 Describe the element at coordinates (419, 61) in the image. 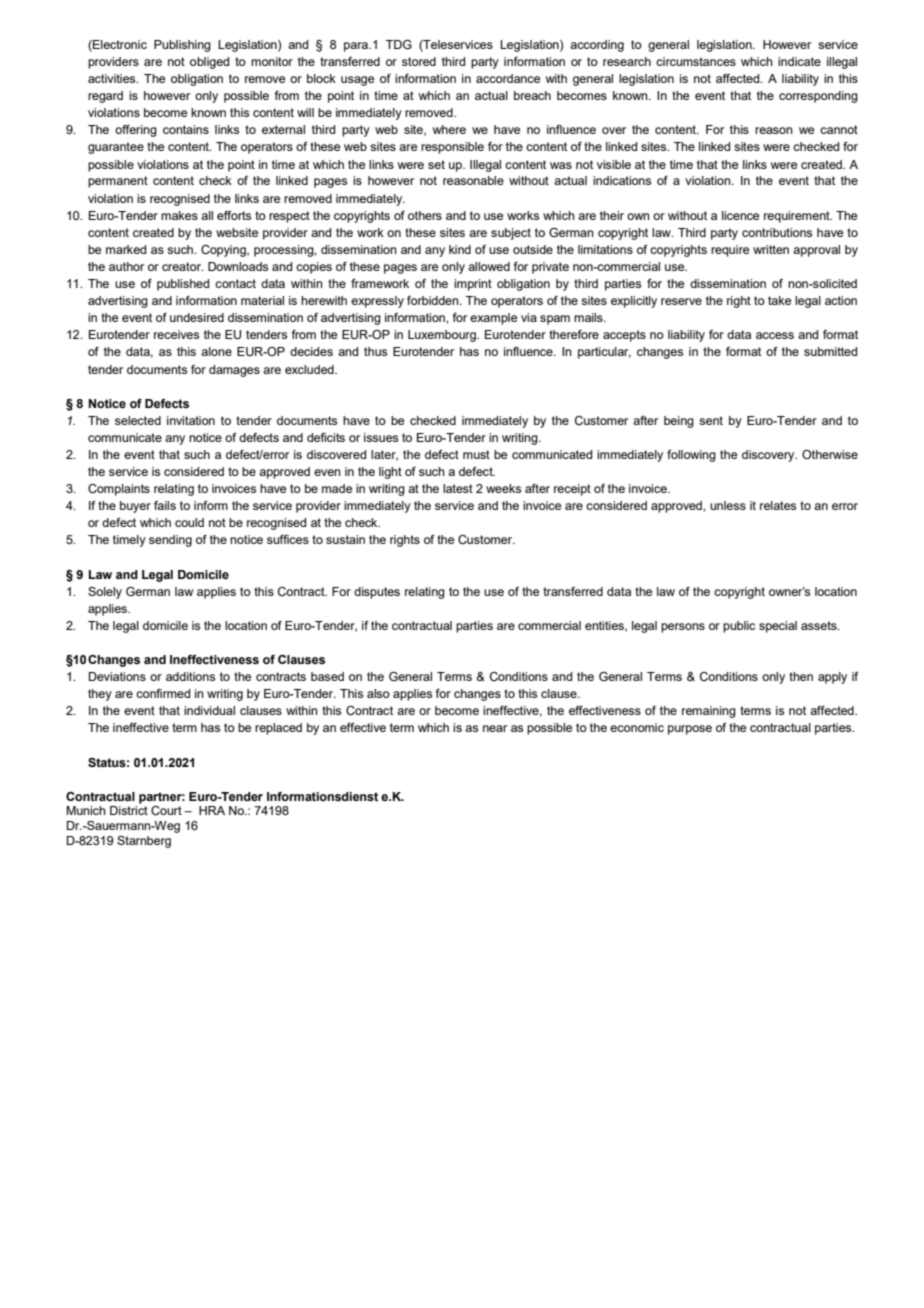

I see `stored` at that location.
